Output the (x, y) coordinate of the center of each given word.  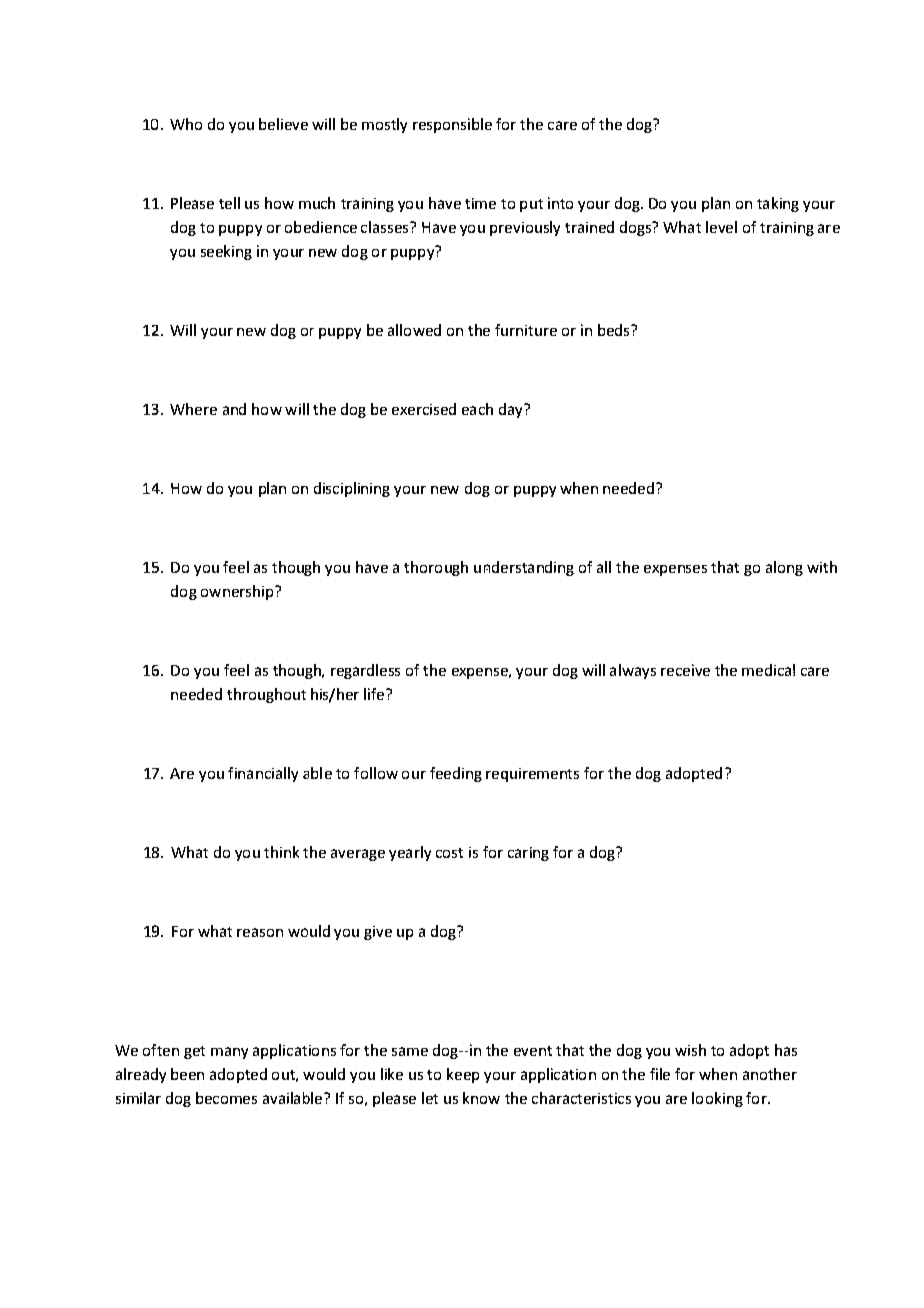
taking (778, 204)
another (770, 1074)
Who (186, 124)
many (229, 1053)
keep (463, 1075)
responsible (452, 125)
